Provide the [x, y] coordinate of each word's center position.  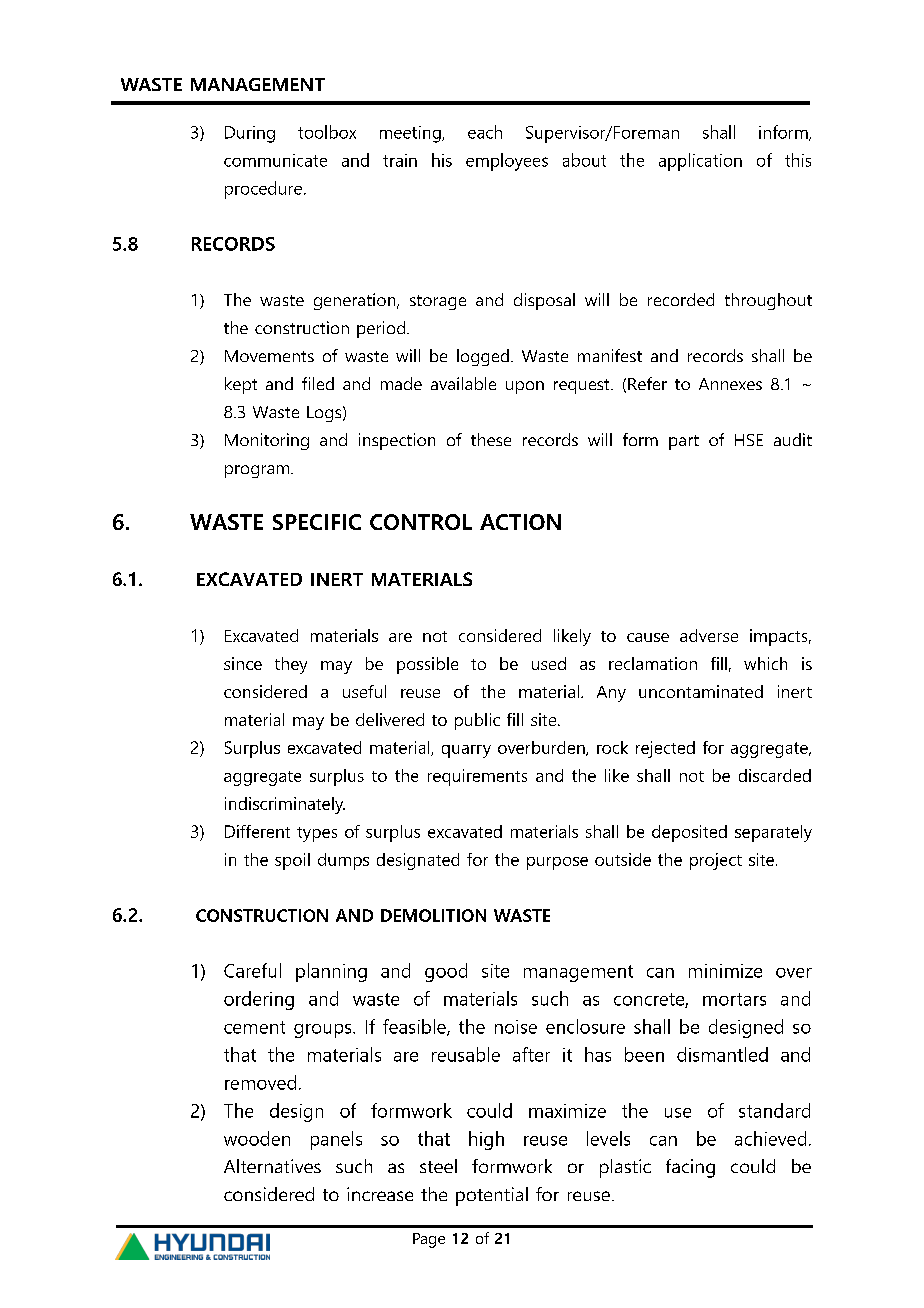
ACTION [520, 522]
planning [331, 972]
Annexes [730, 384]
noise [516, 1027]
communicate [275, 160]
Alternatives [272, 1166]
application [700, 162]
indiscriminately [285, 805]
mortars [734, 999]
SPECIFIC [317, 522]
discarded [775, 775]
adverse [709, 635]
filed [318, 383]
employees [507, 162]
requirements [477, 777]
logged [483, 357]
